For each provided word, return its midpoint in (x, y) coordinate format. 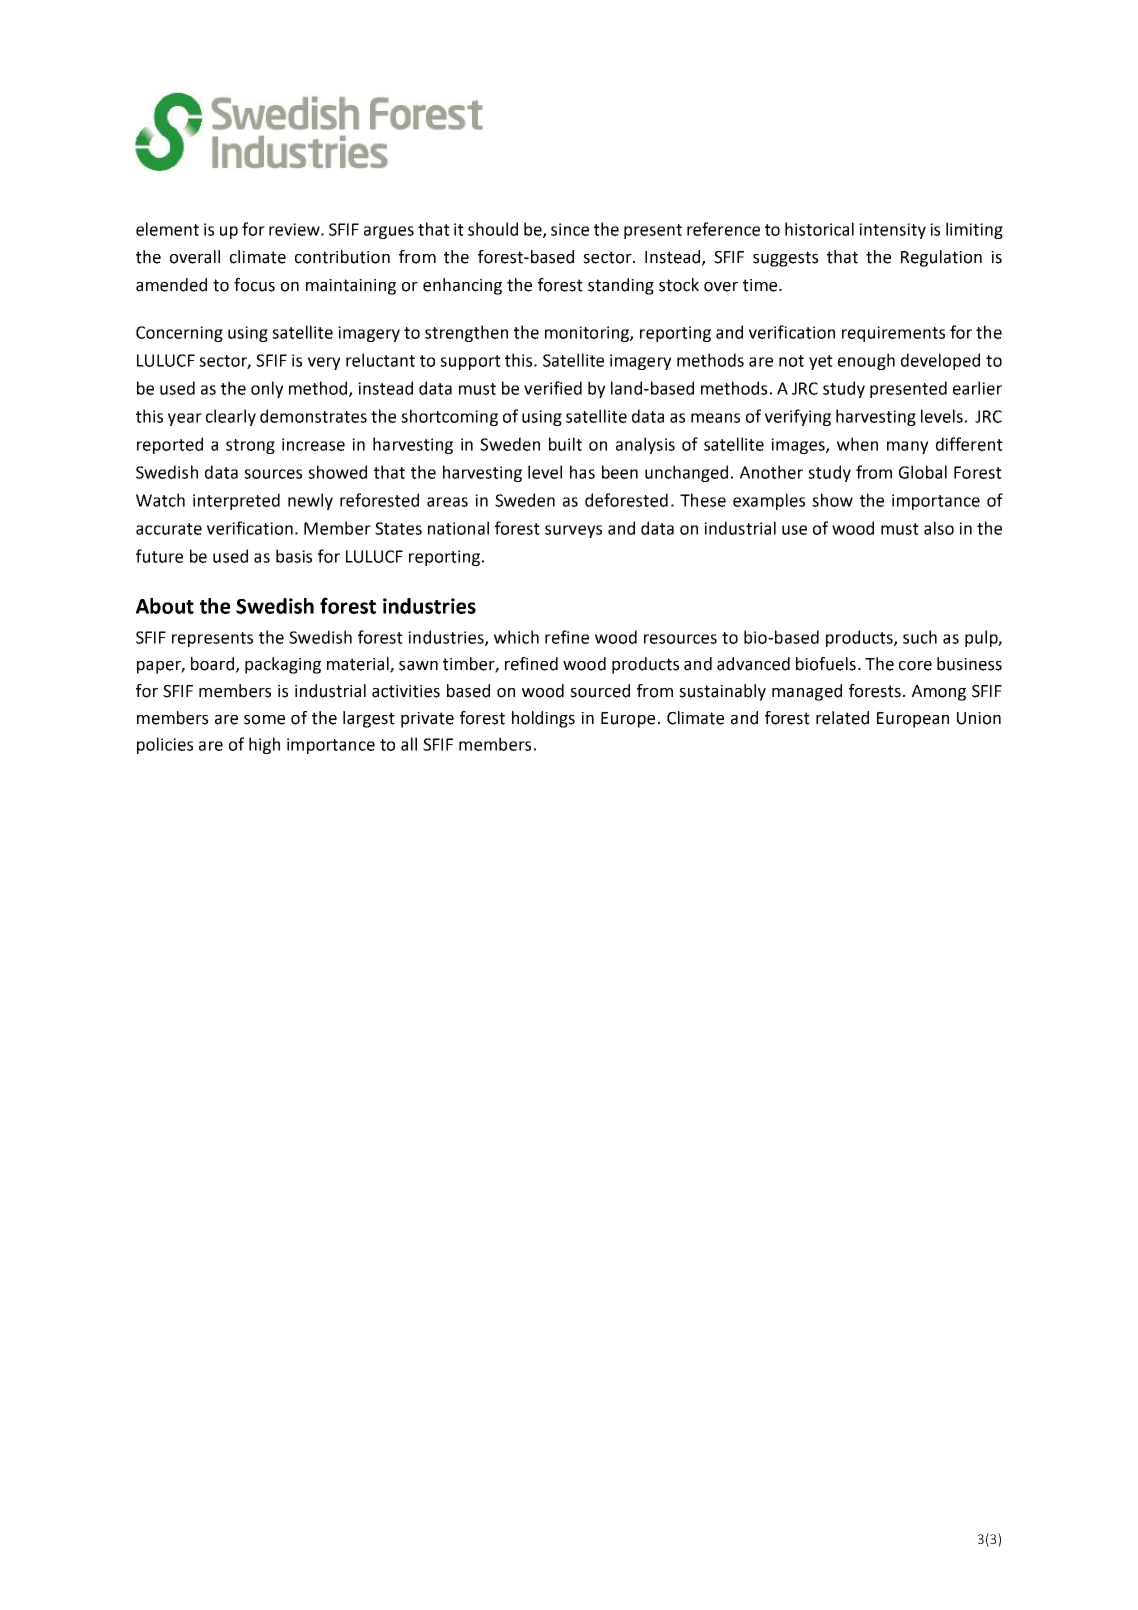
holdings (543, 719)
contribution (342, 257)
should (493, 229)
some (264, 720)
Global (923, 472)
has (582, 472)
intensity (892, 231)
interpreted (236, 501)
